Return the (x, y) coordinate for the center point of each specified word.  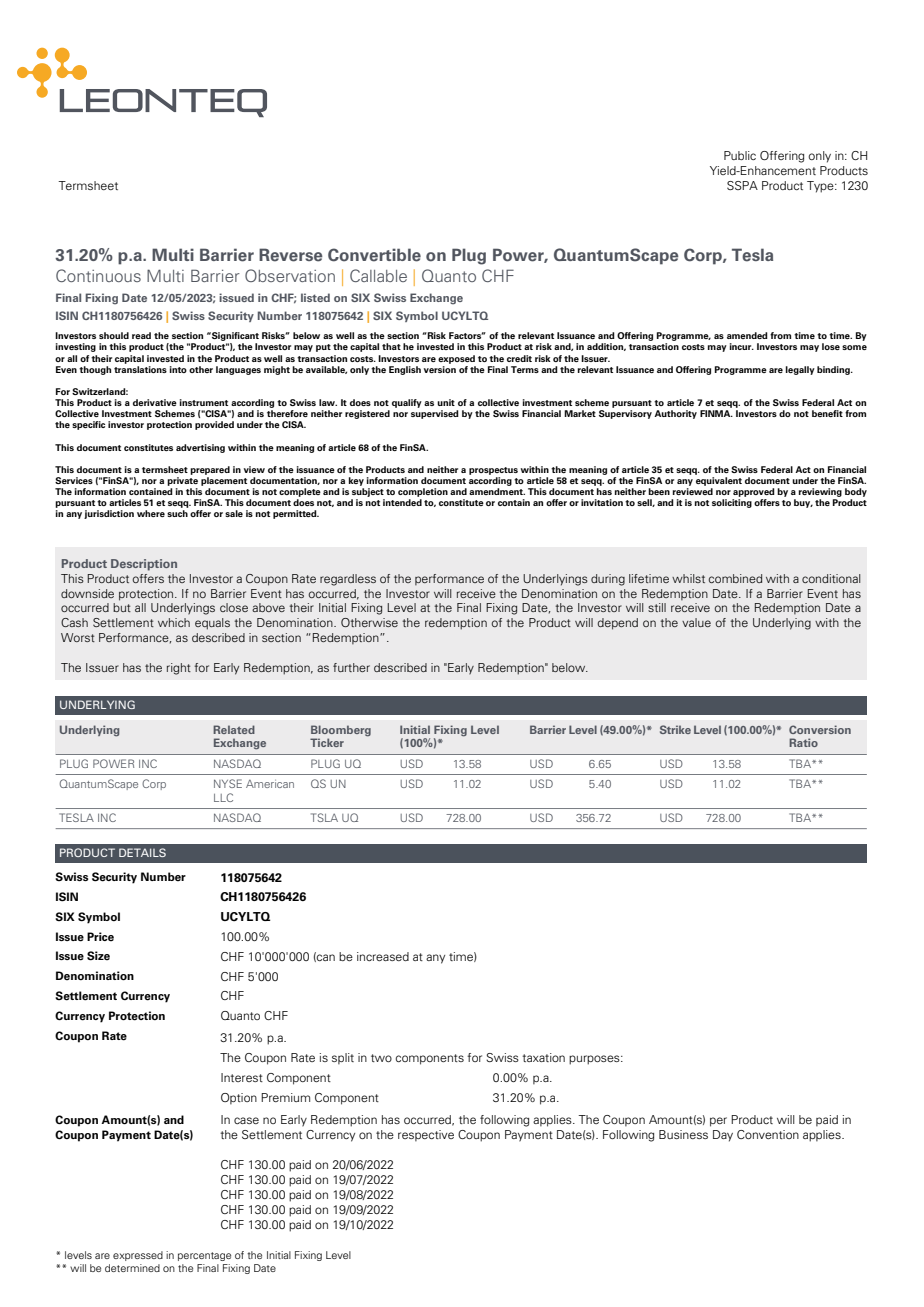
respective (426, 1136)
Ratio (803, 742)
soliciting (732, 503)
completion (423, 492)
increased (383, 956)
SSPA (742, 185)
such (177, 513)
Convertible (374, 255)
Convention (768, 1134)
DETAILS (142, 852)
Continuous (98, 275)
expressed (138, 1256)
